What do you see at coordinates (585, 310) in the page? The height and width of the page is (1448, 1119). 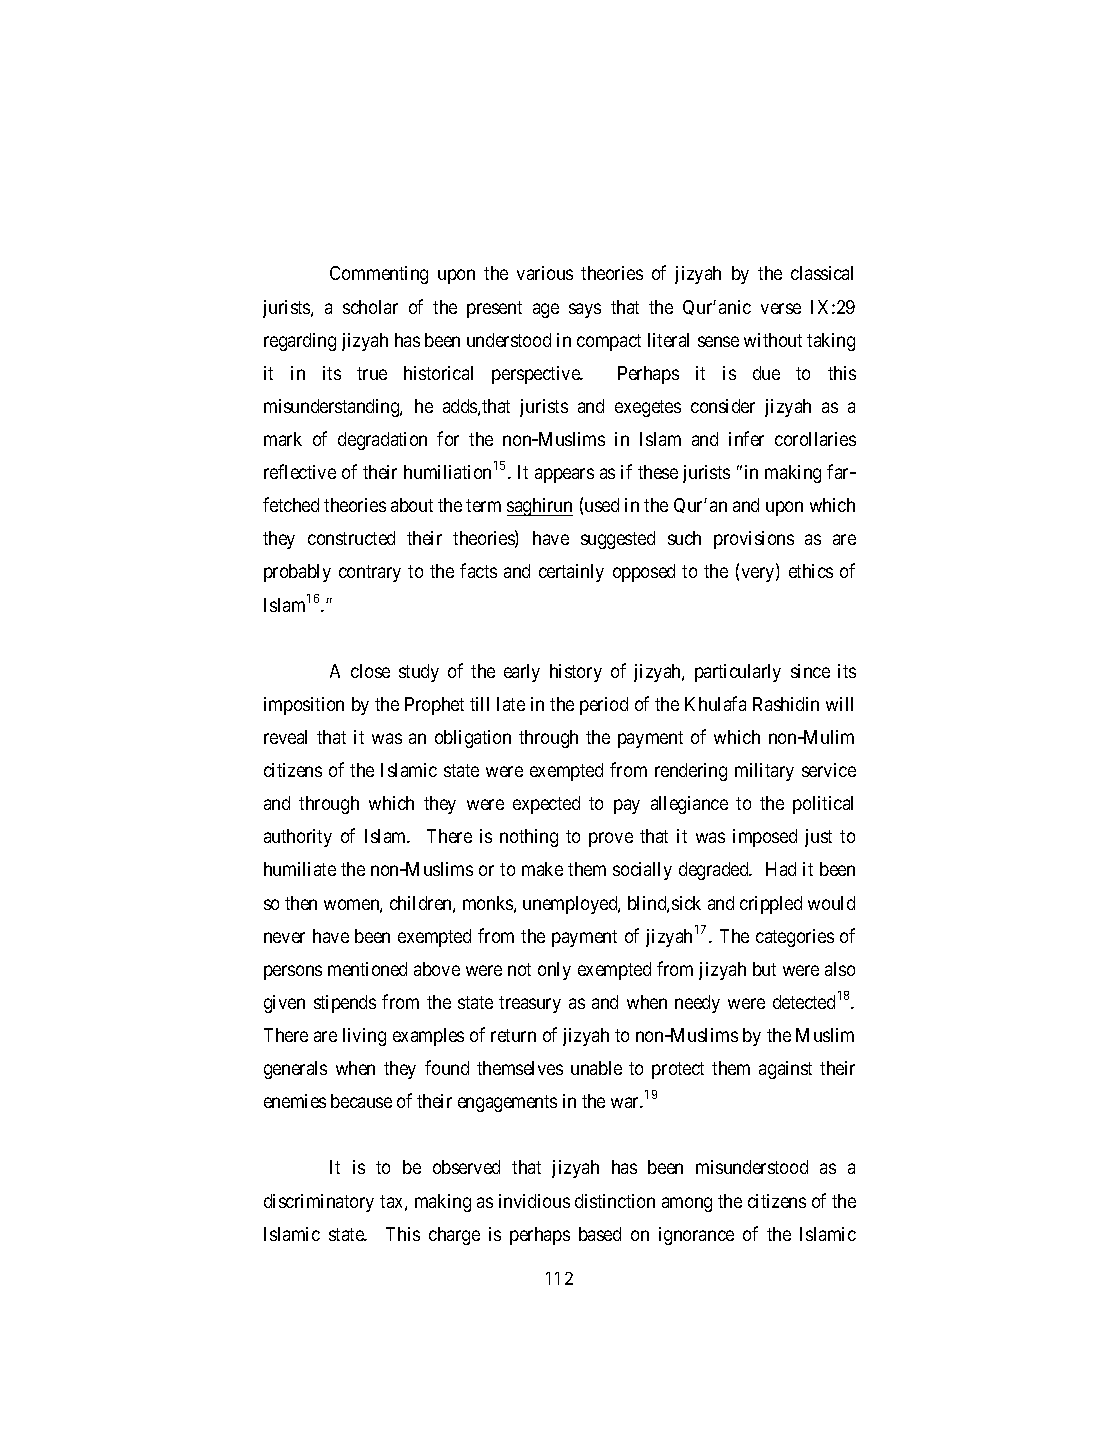 I see `says` at bounding box center [585, 310].
